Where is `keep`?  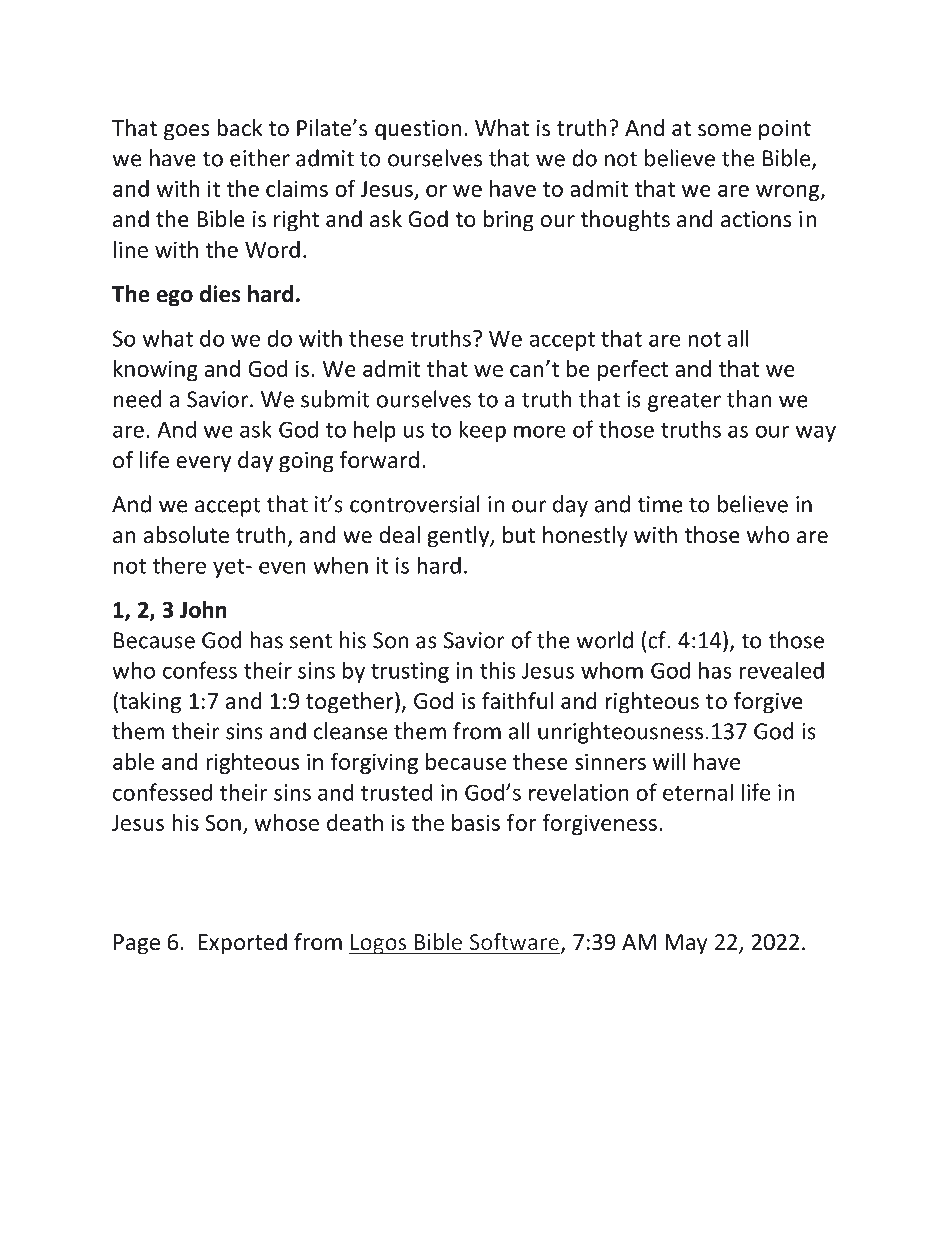 keep is located at coordinates (482, 431).
